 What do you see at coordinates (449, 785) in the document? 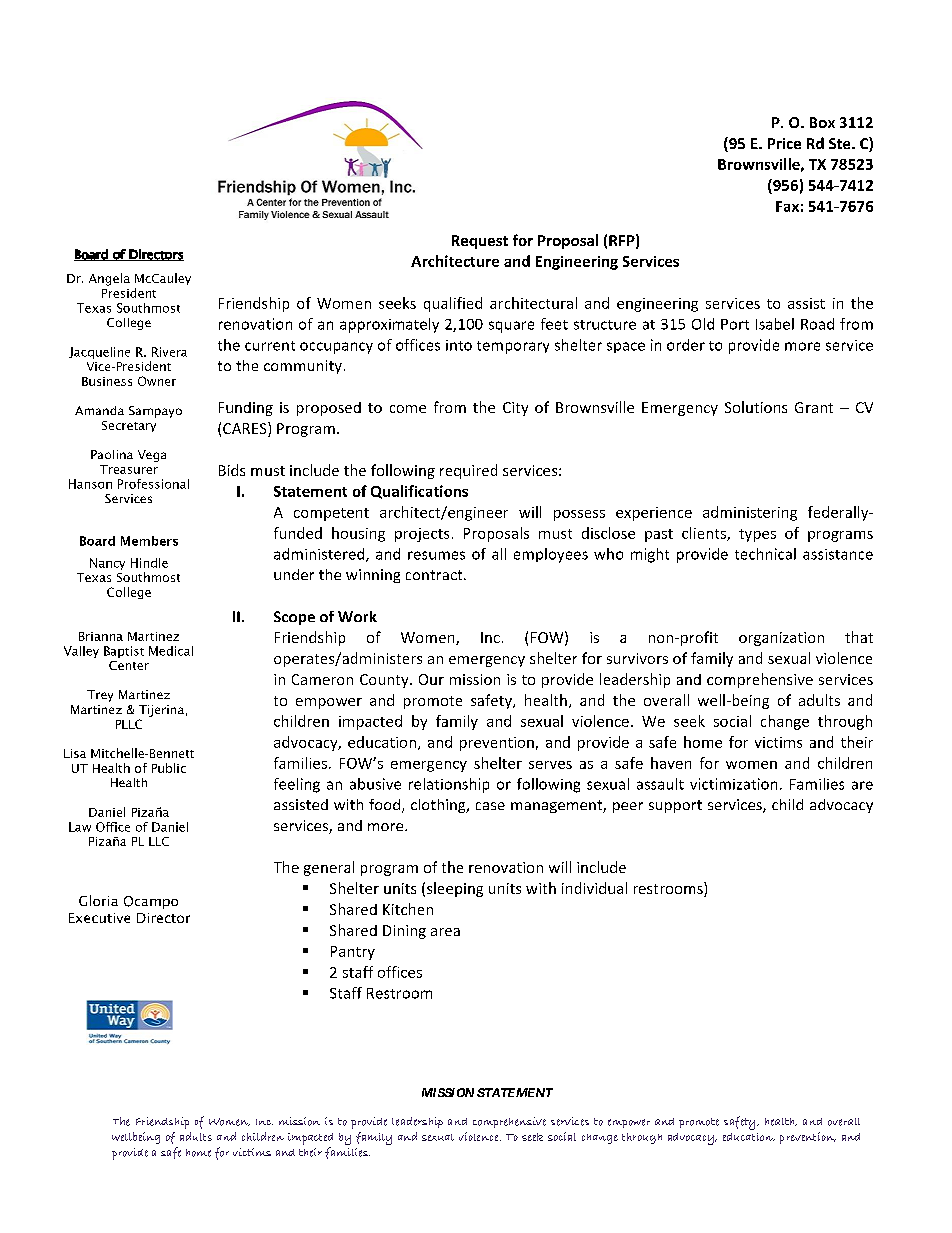
I see `relationship` at bounding box center [449, 785].
